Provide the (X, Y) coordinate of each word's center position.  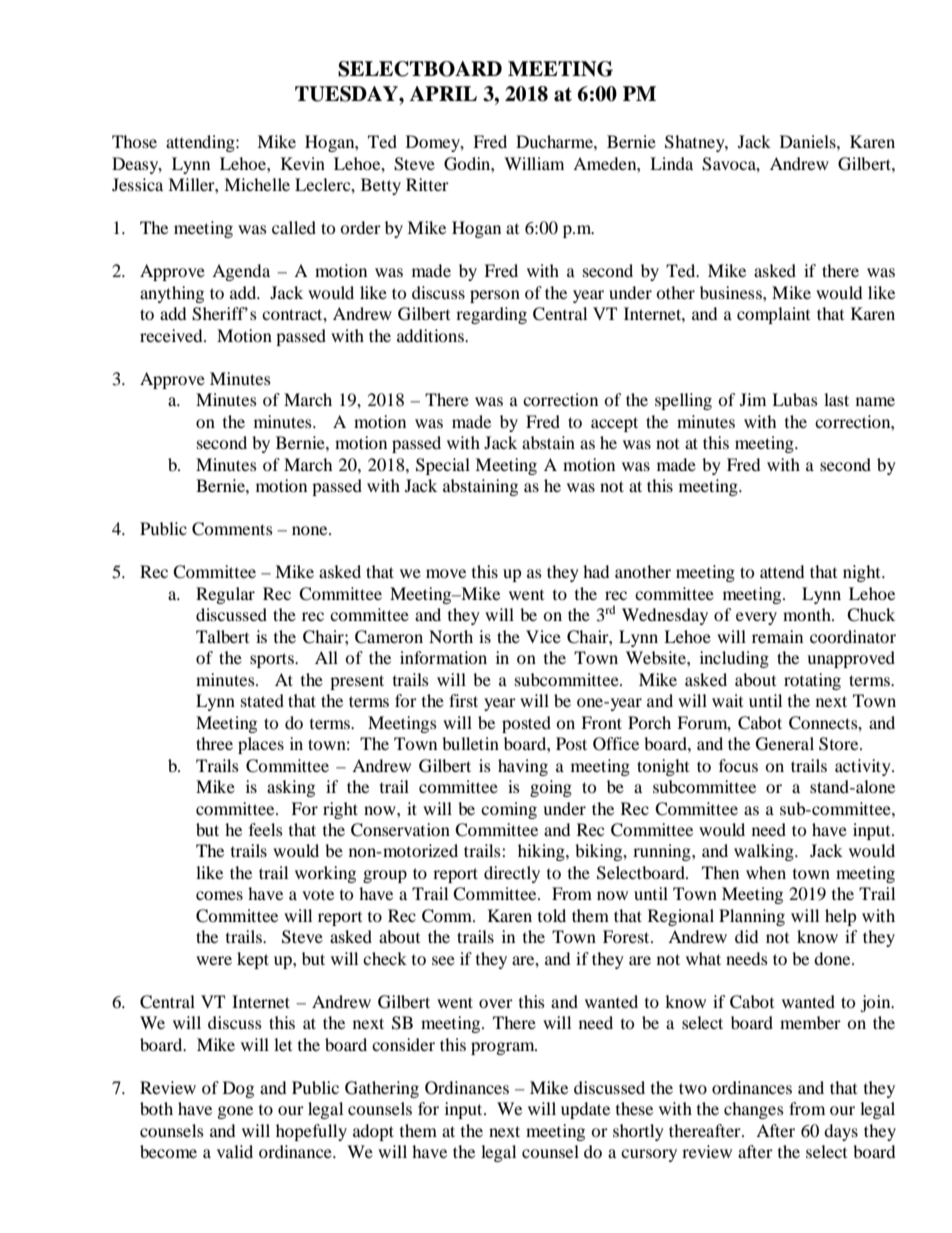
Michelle (257, 184)
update (585, 1110)
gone (235, 1112)
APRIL (443, 93)
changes (754, 1110)
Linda (671, 163)
